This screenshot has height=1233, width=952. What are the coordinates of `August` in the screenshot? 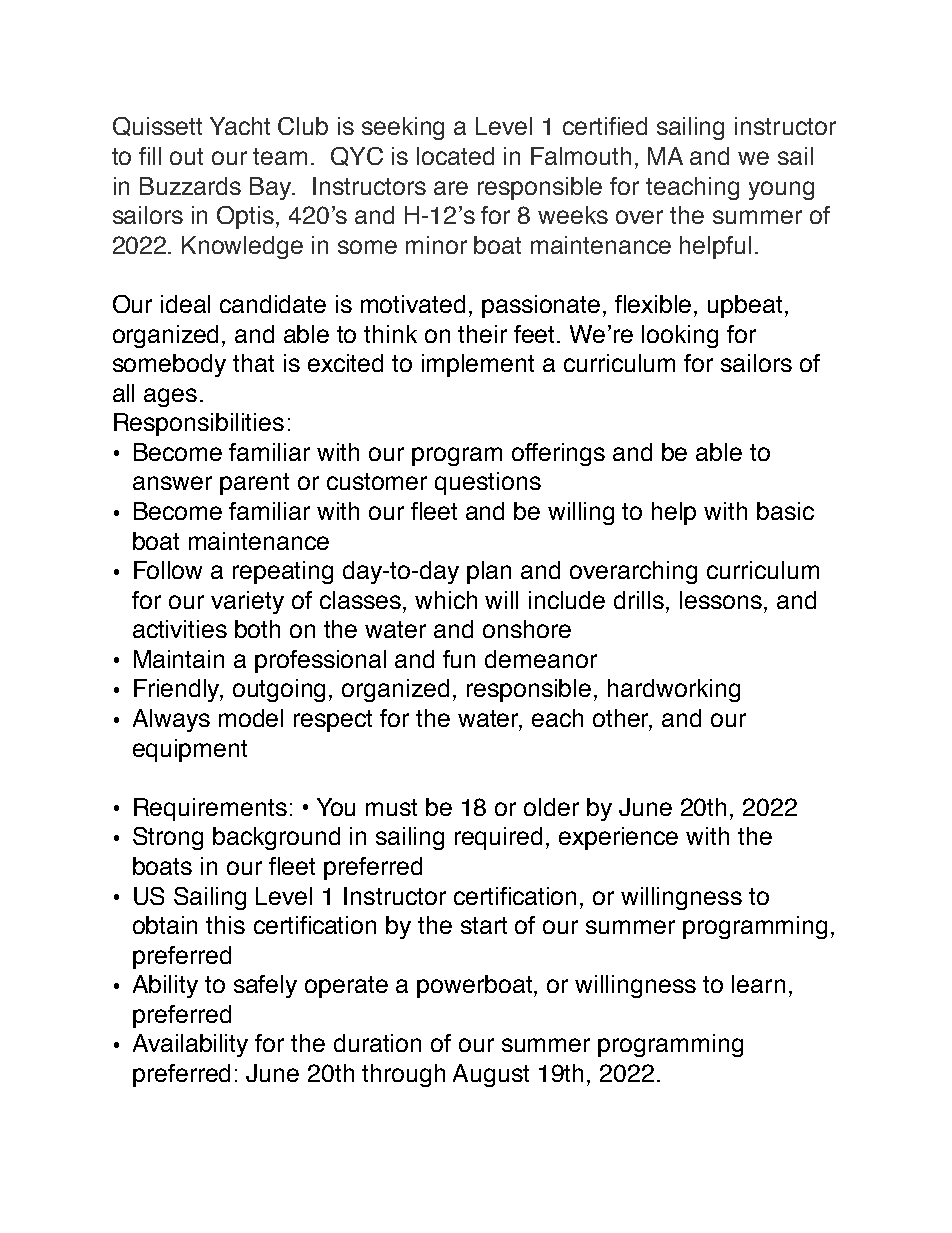 It's located at (491, 1075).
